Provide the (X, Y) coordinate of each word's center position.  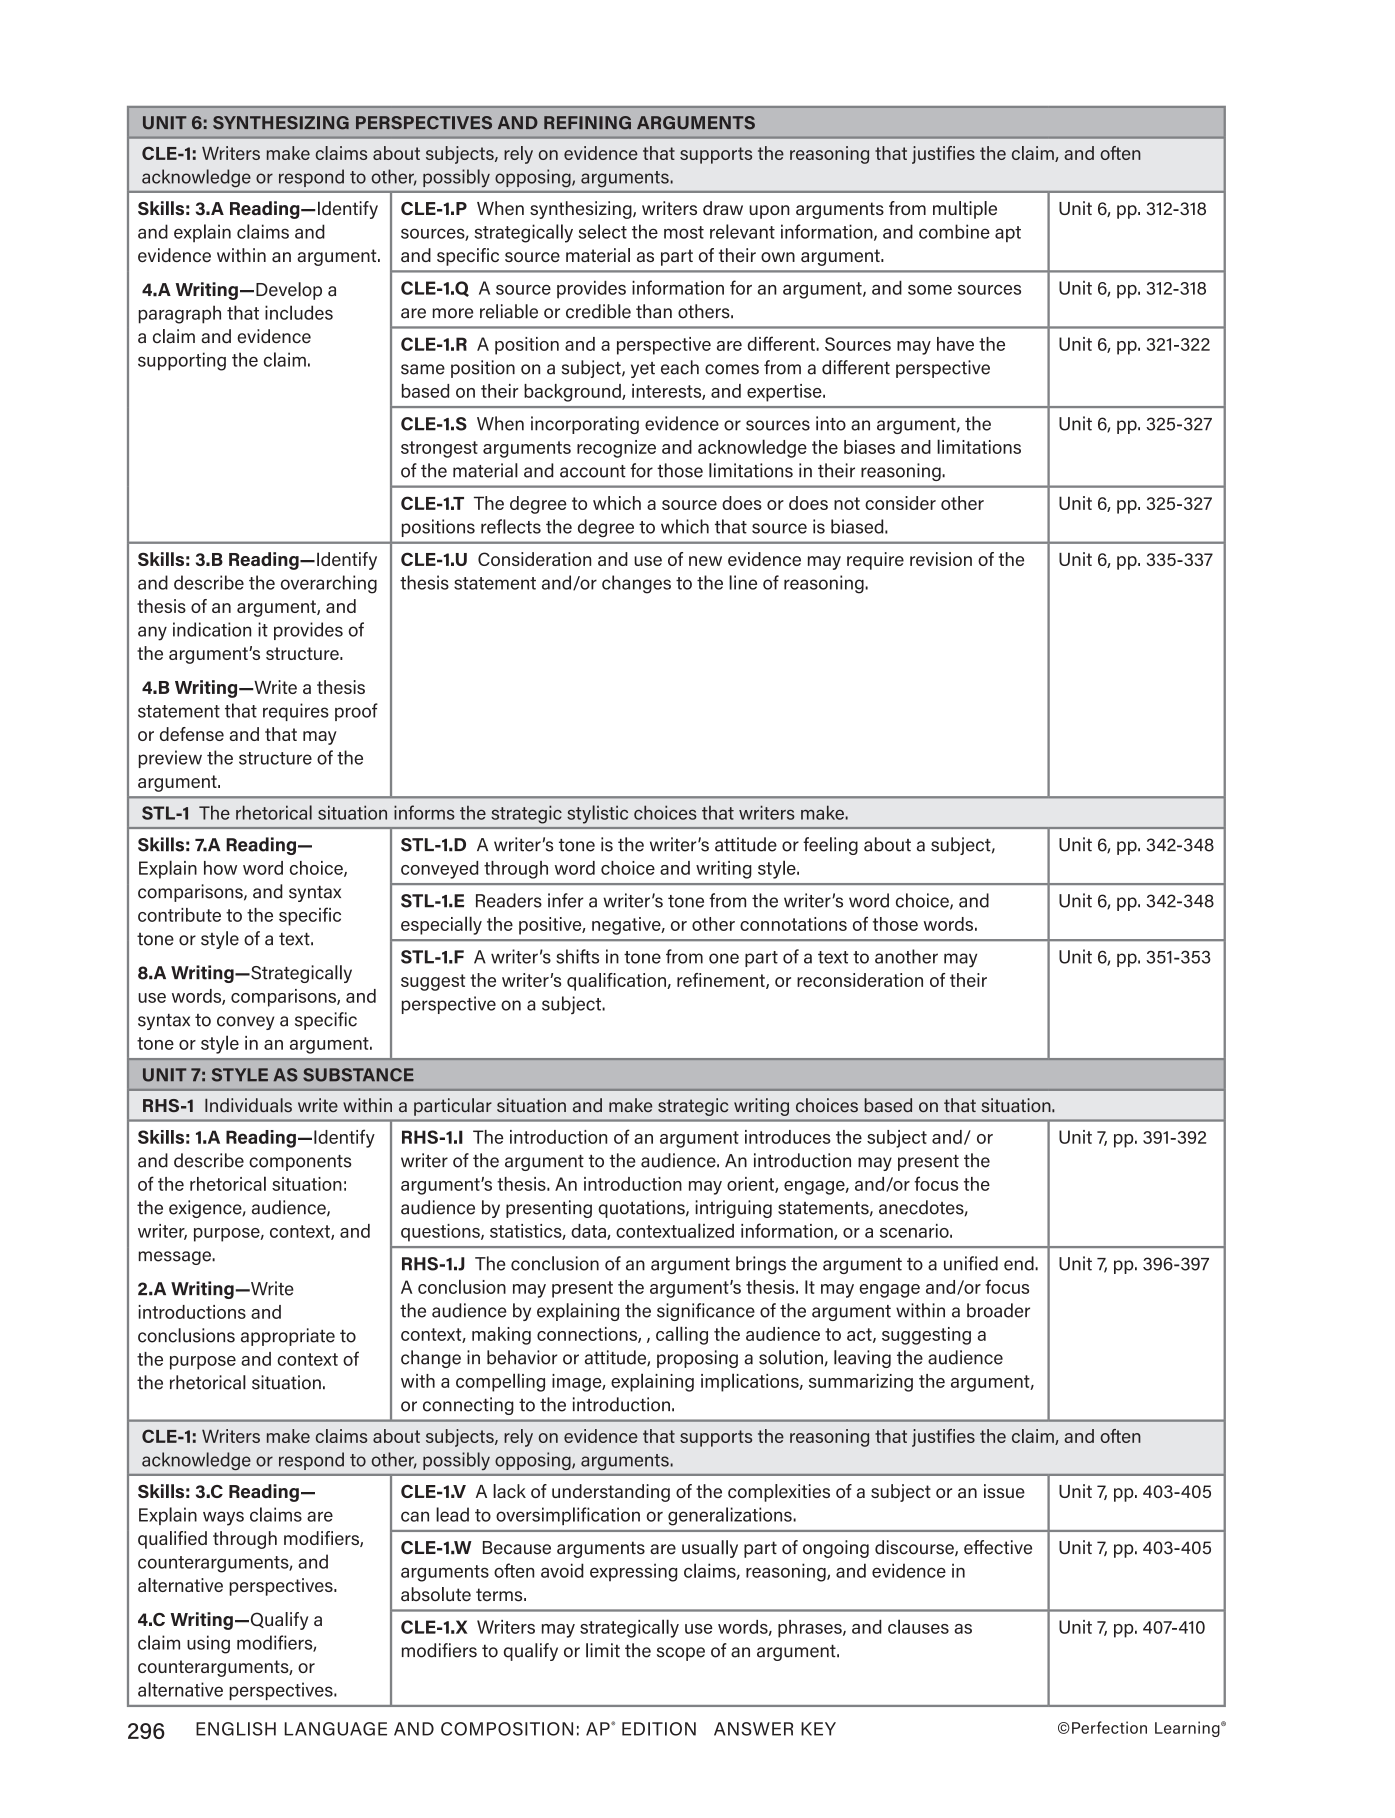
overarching (329, 584)
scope (681, 1654)
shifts (577, 956)
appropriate (288, 1337)
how (220, 868)
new (705, 561)
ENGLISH (236, 1729)
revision (941, 559)
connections (588, 1335)
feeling (830, 846)
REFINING (587, 123)
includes (299, 312)
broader (998, 1310)
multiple (965, 210)
